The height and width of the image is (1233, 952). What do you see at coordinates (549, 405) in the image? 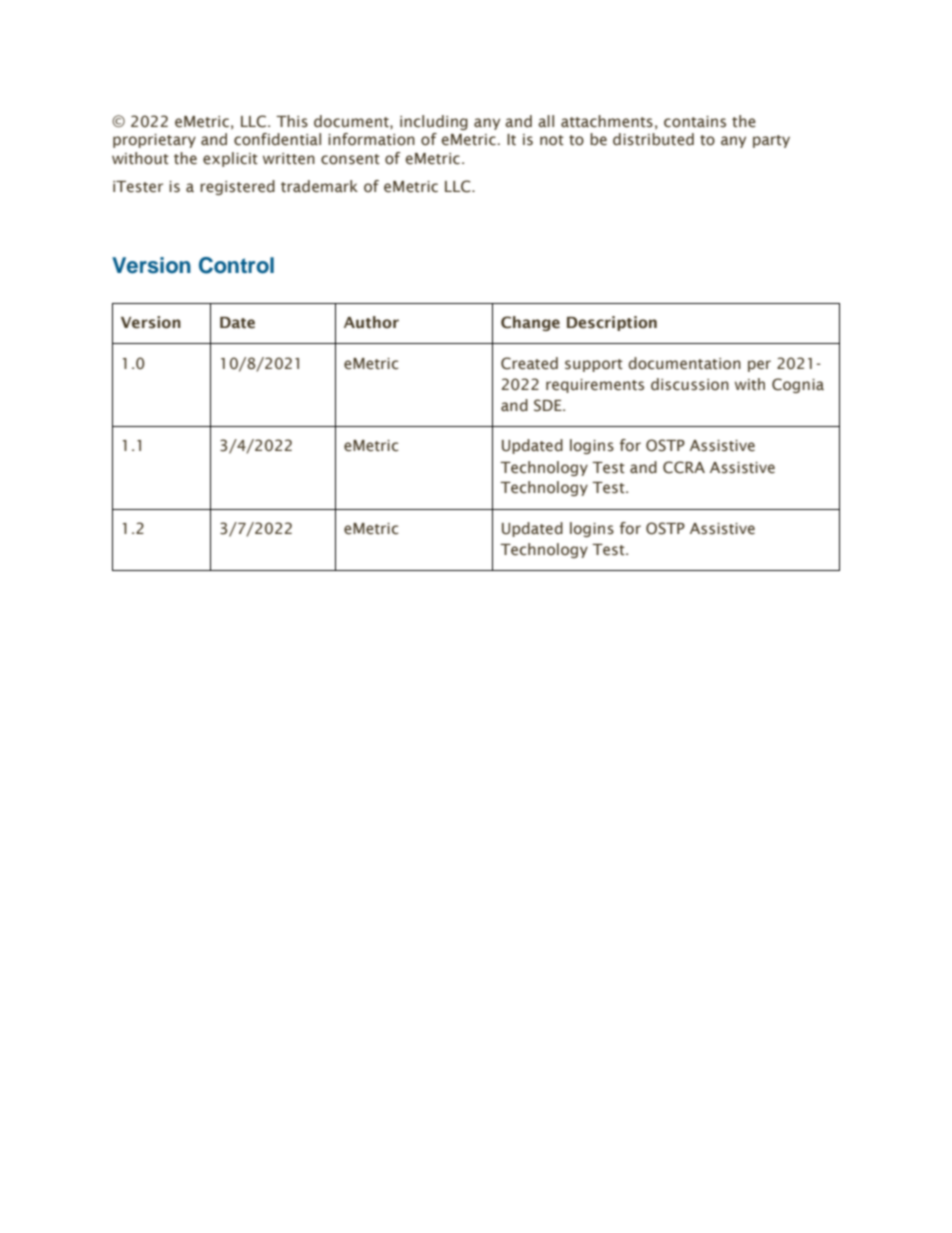
I see `SDE` at bounding box center [549, 405].
